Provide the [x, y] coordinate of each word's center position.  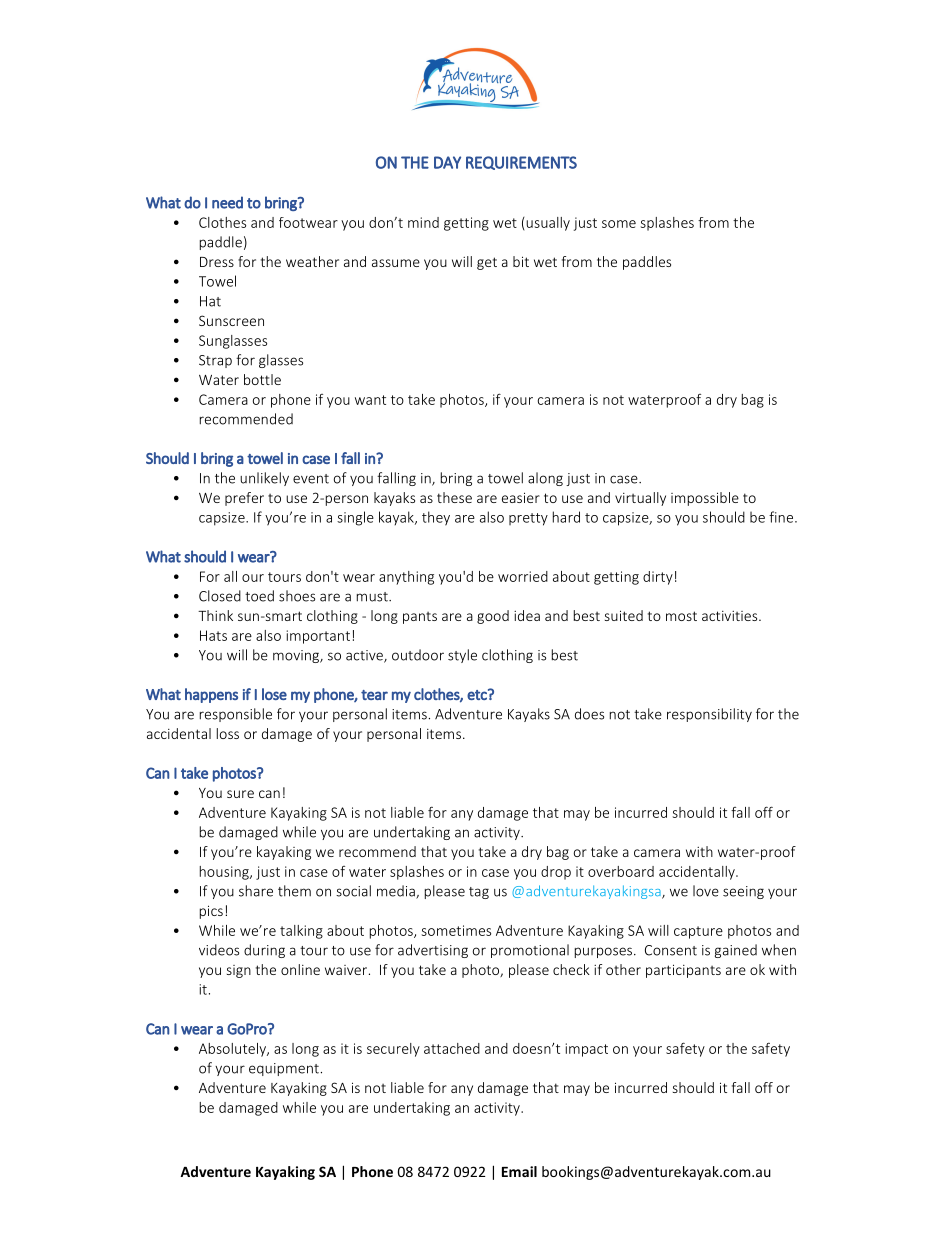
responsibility [709, 715]
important [318, 637]
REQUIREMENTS [521, 163]
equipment [284, 1069]
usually [547, 224]
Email [519, 1171]
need [227, 202]
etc [478, 694]
